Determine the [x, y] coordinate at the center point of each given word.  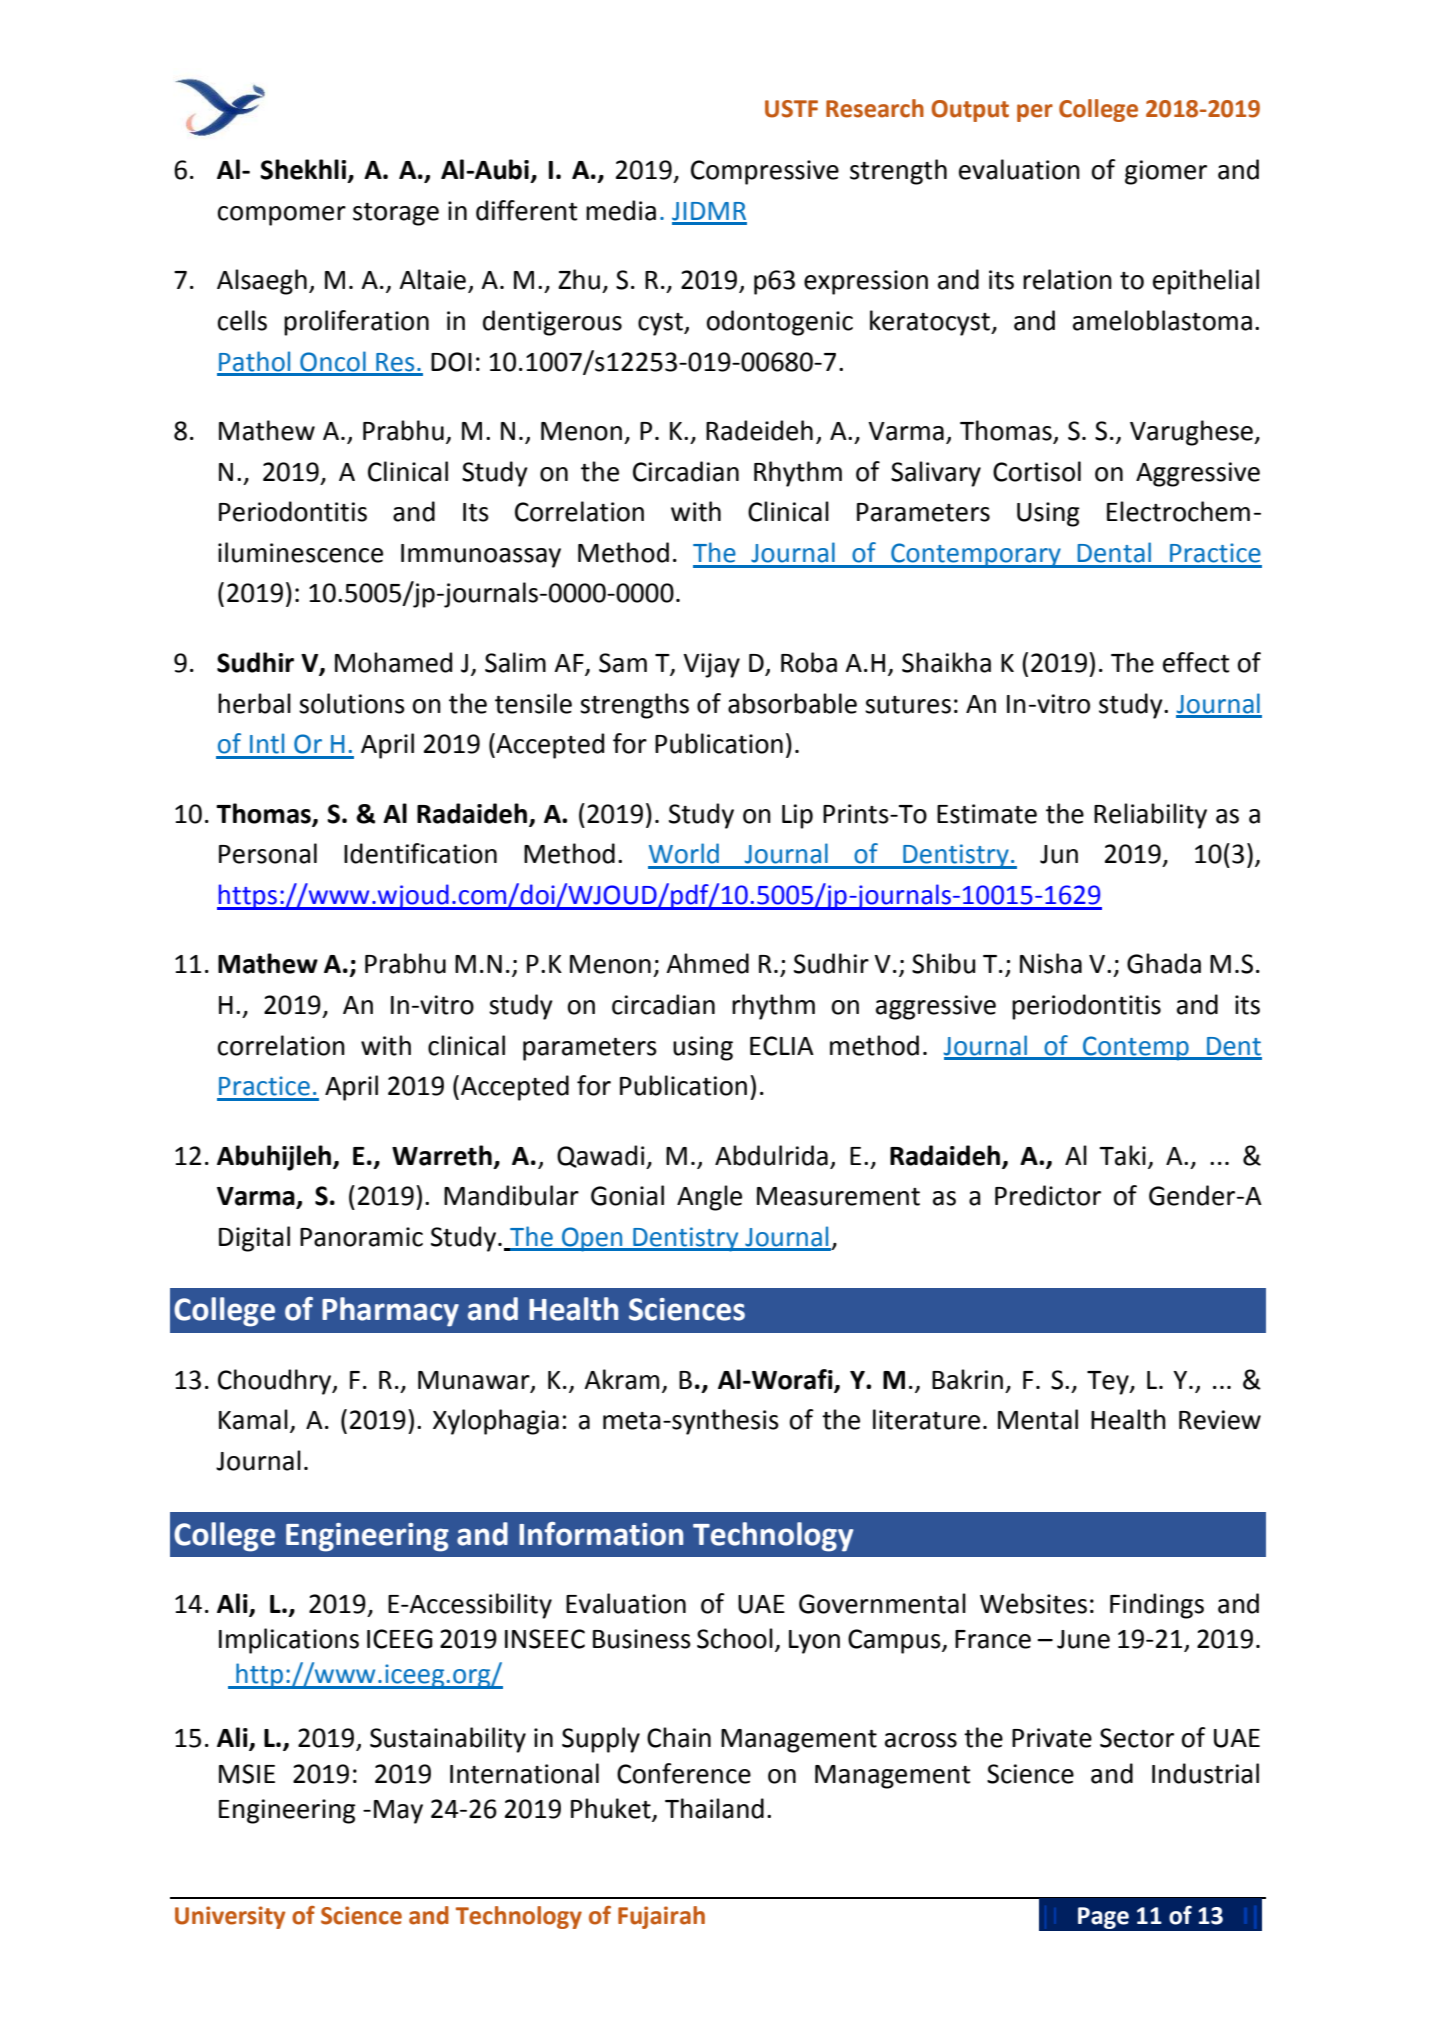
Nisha [1051, 963]
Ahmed [707, 963]
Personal [268, 853]
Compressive [765, 172]
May [398, 1812]
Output [970, 111]
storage [396, 214]
